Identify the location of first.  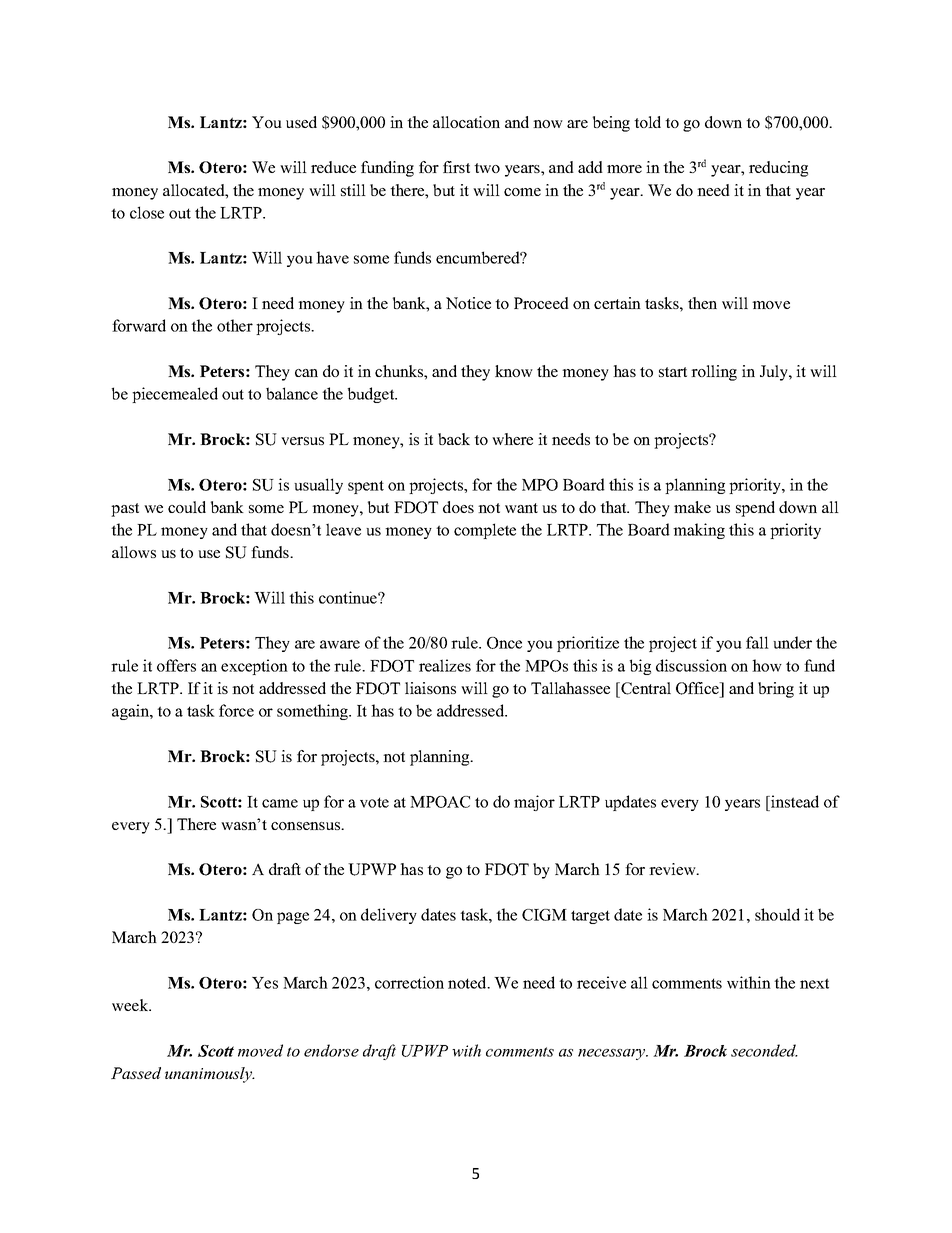
(456, 167).
